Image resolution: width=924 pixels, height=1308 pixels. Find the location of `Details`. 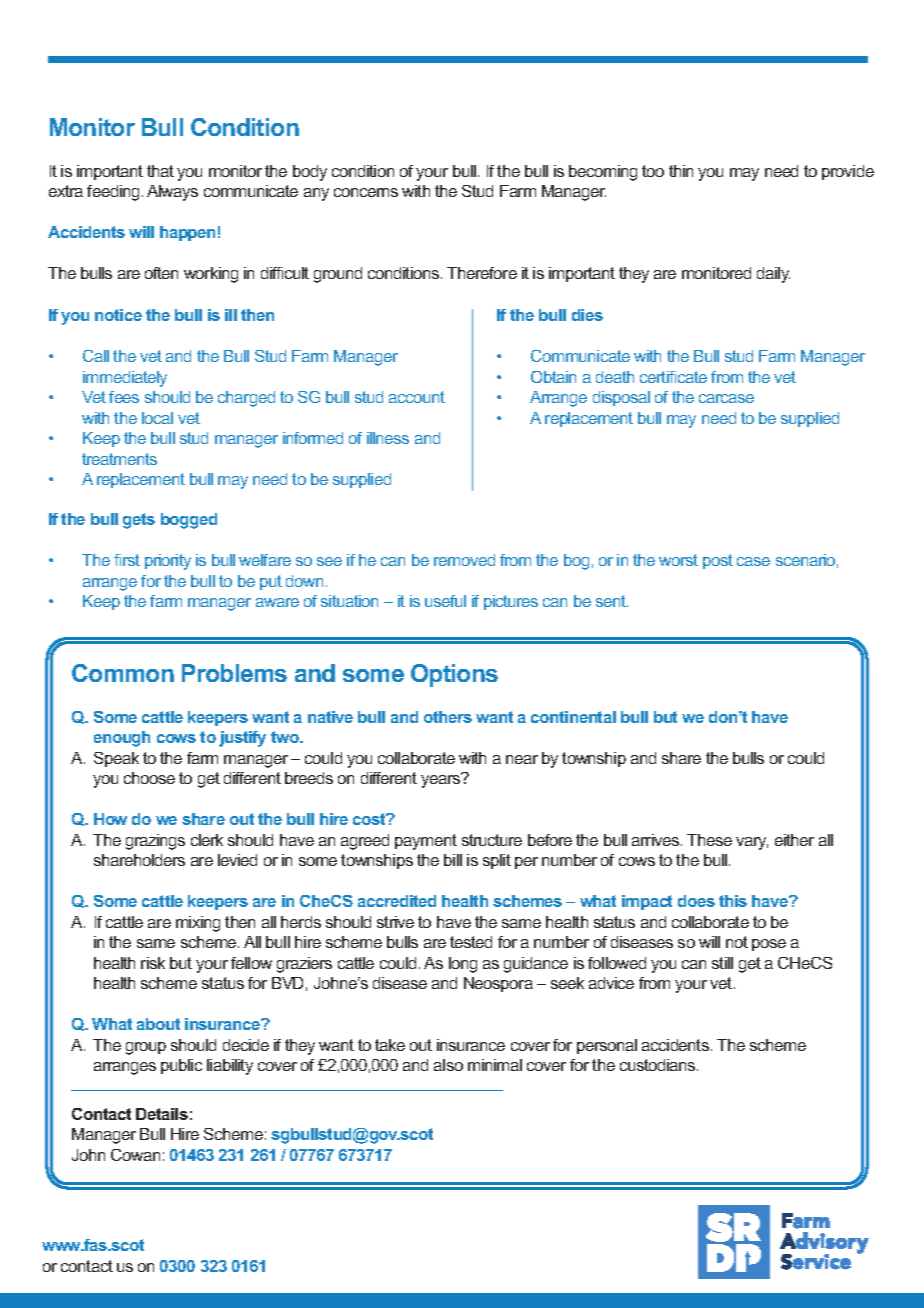

Details is located at coordinates (162, 1114).
